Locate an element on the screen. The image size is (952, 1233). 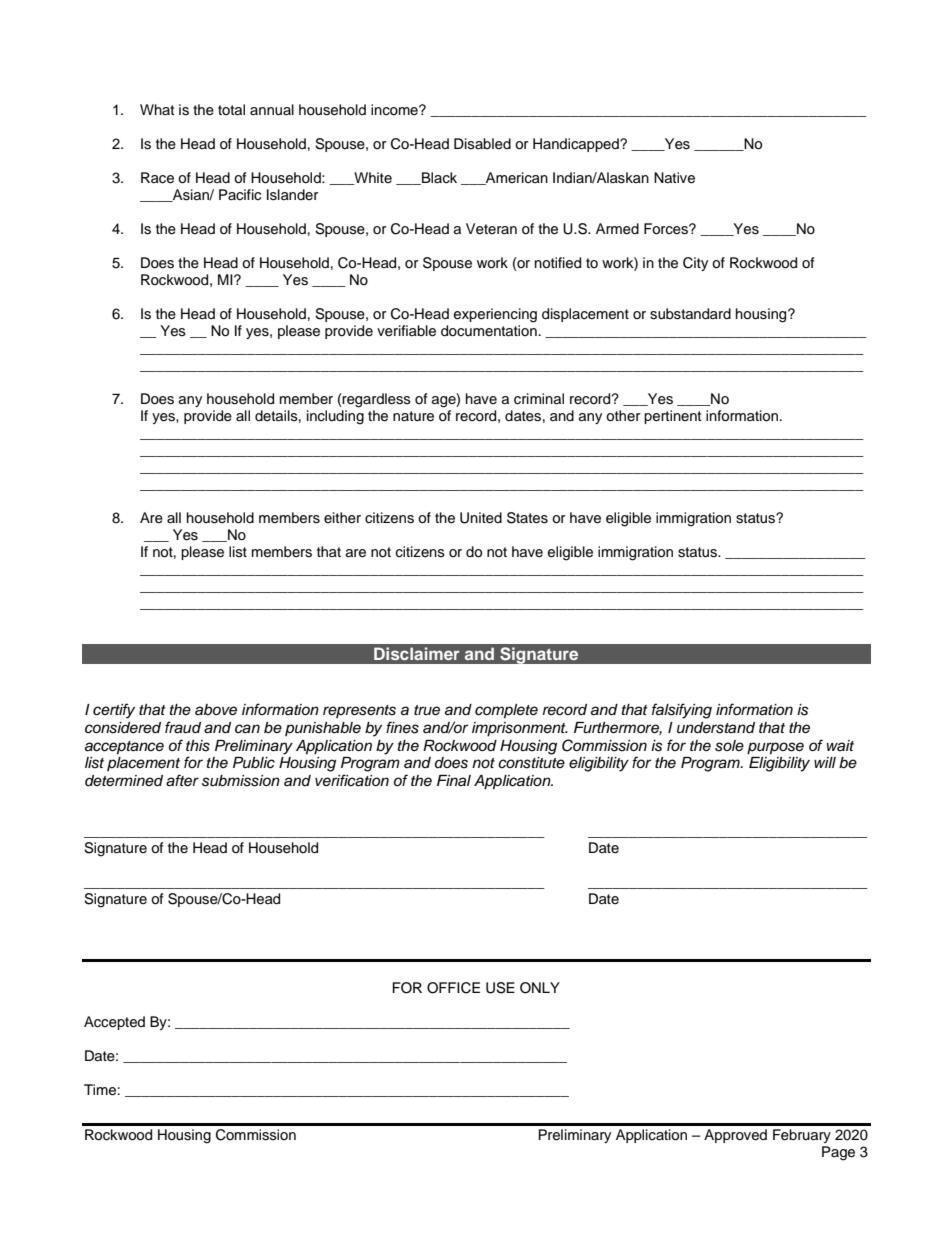
ONLY is located at coordinates (540, 988).
